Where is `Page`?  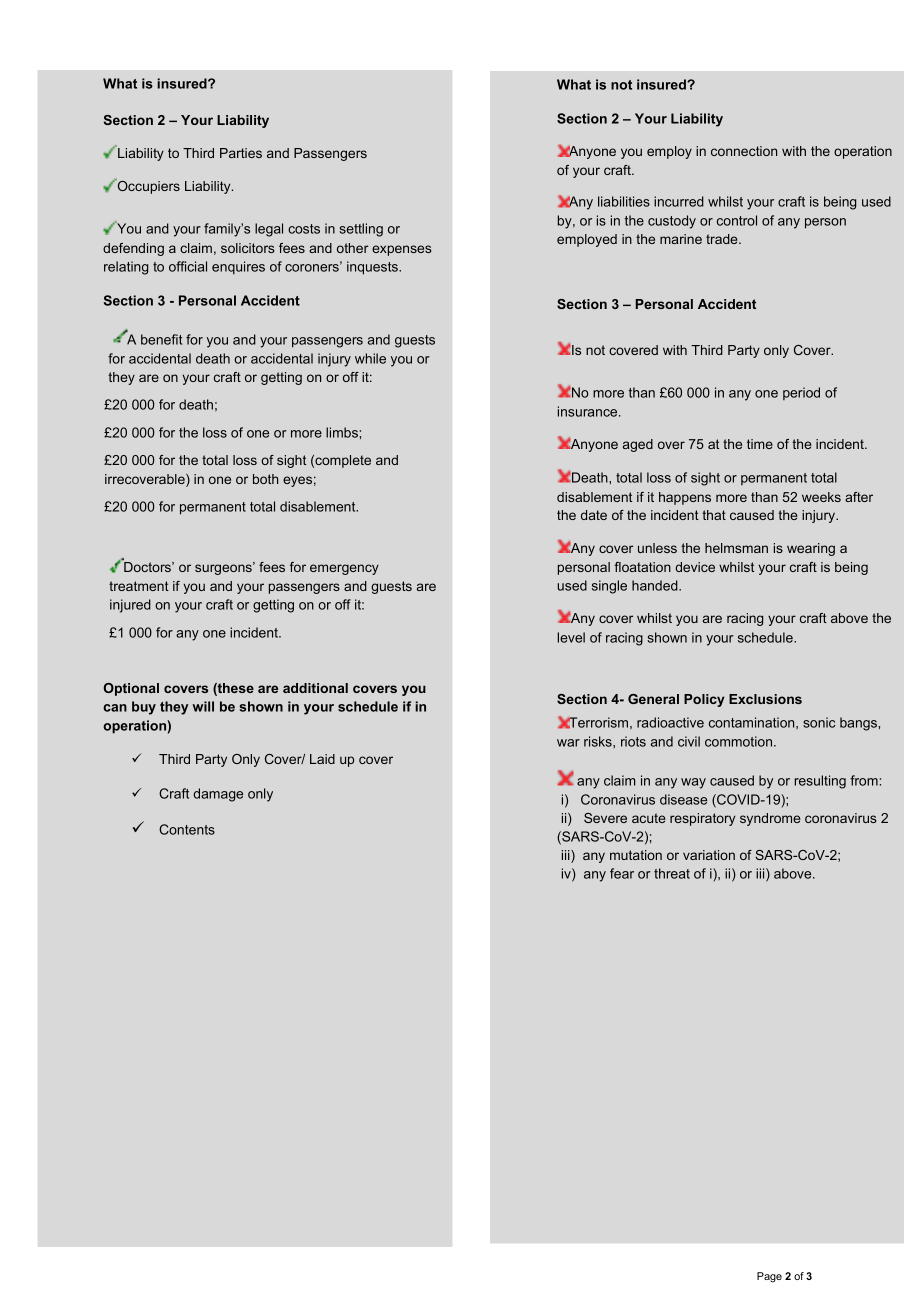
Page is located at coordinates (769, 1277).
